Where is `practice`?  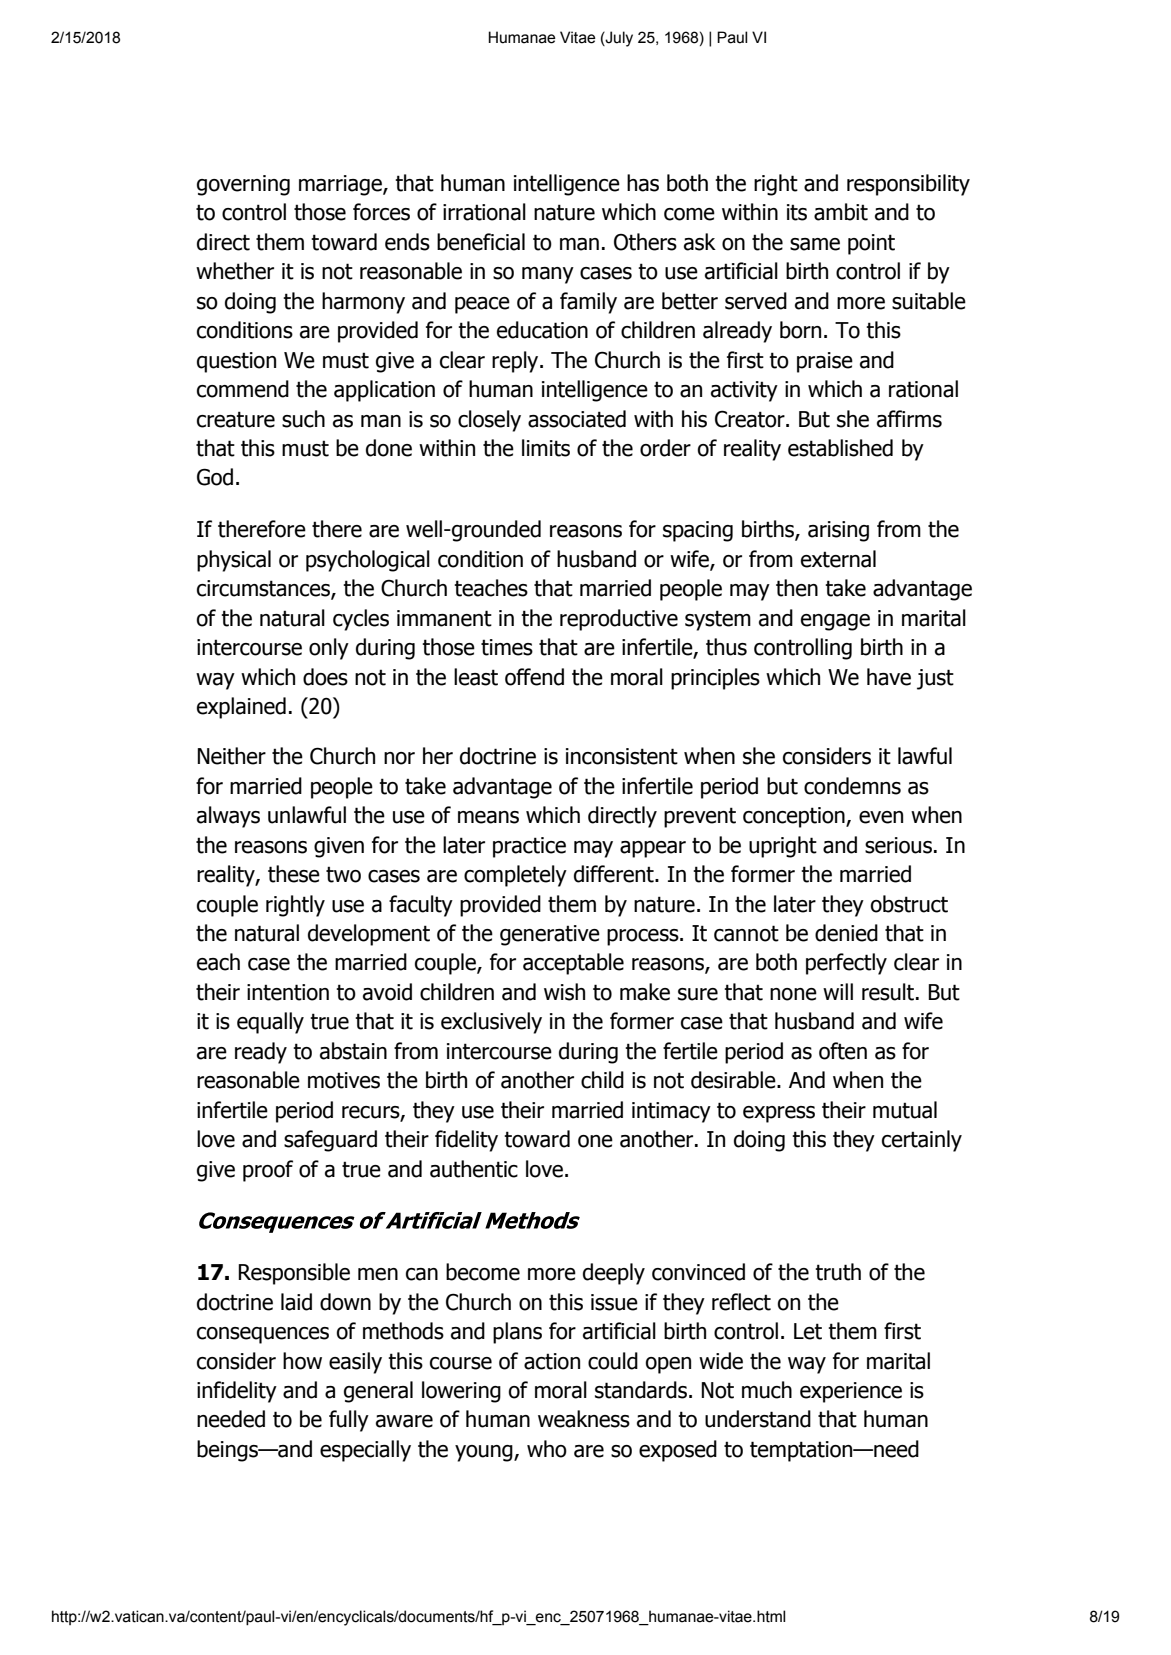 practice is located at coordinates (529, 847).
